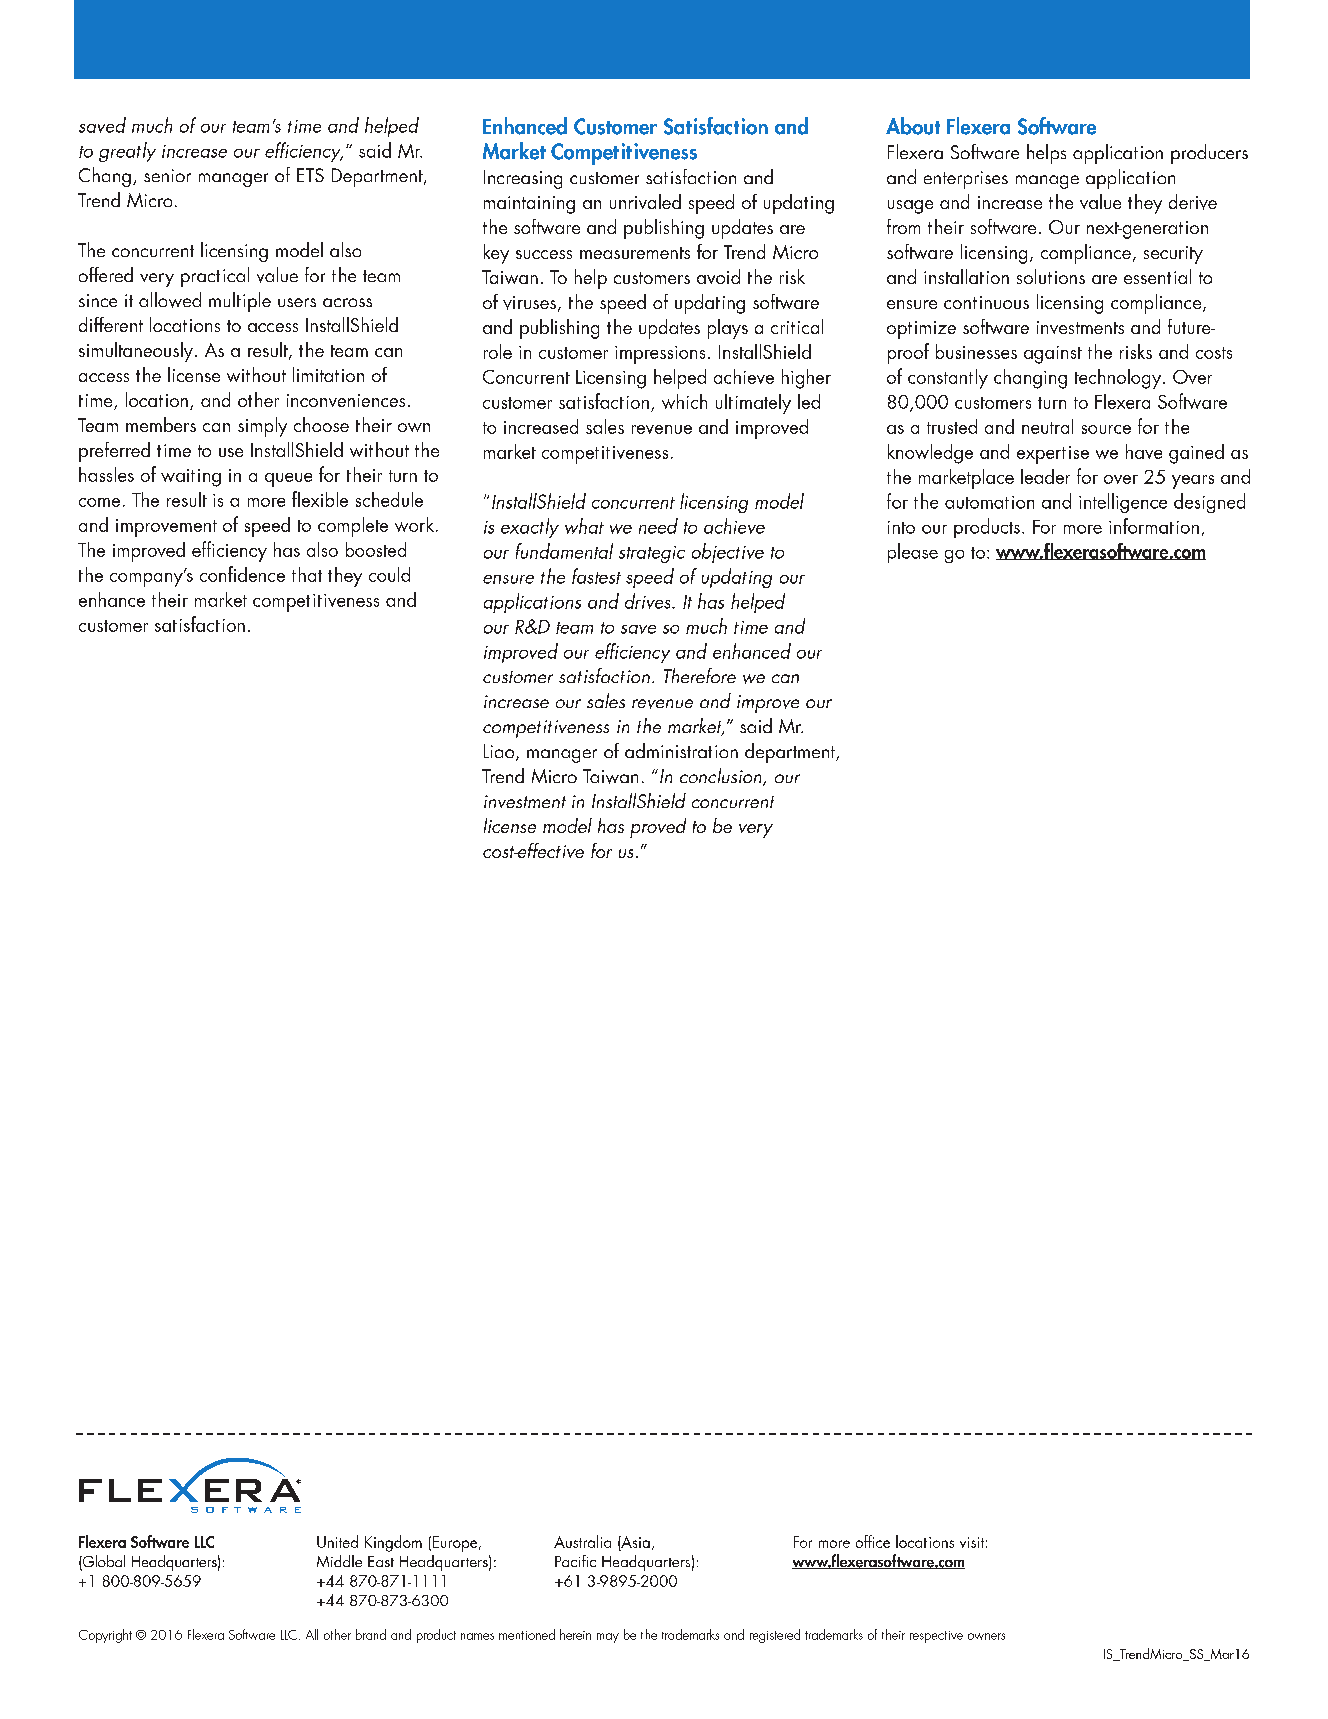 The width and height of the screenshot is (1328, 1719). I want to click on confidence, so click(242, 574).
